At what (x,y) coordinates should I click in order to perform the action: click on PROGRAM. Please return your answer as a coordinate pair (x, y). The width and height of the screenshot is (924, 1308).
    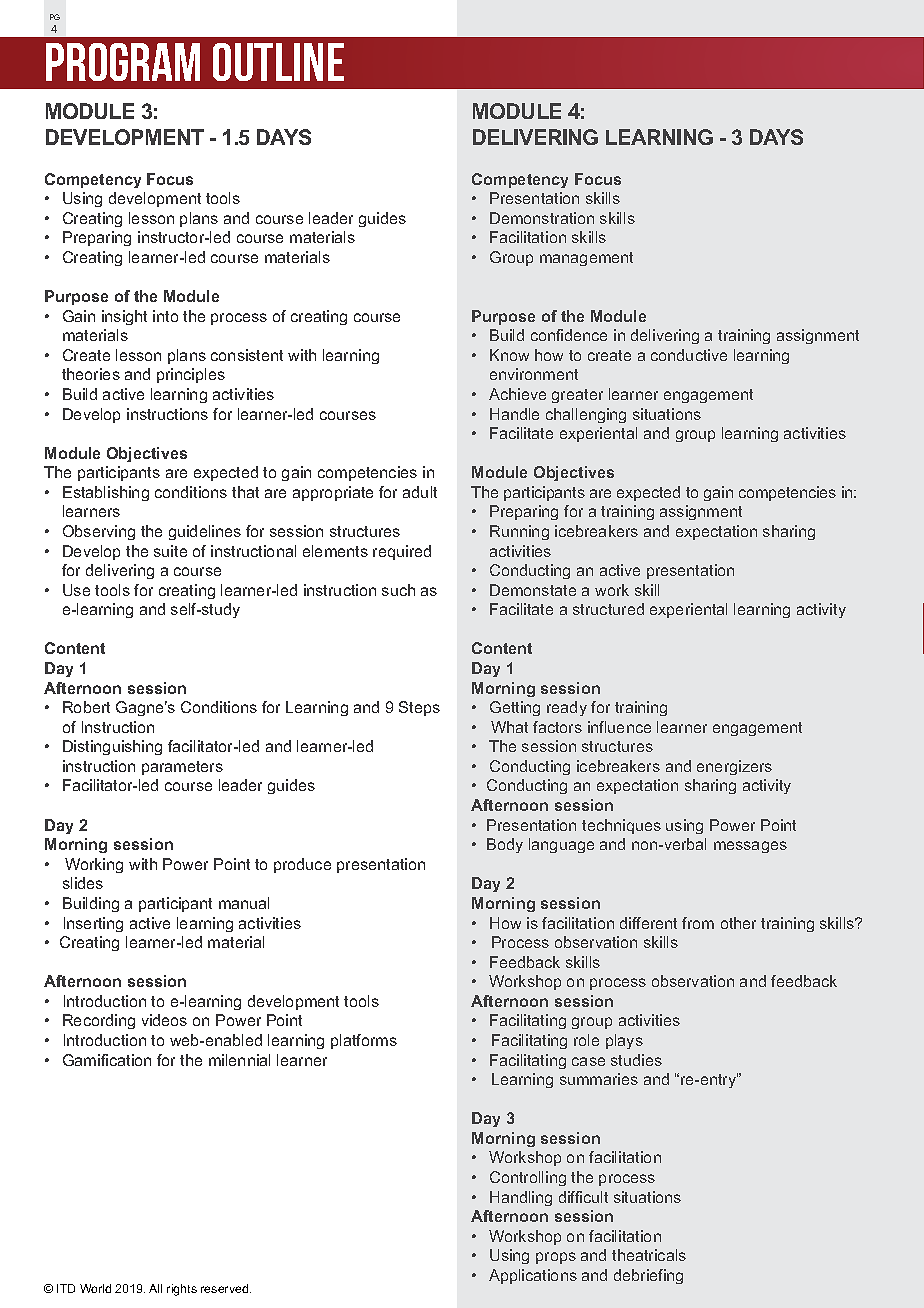
    Looking at the image, I should click on (123, 62).
